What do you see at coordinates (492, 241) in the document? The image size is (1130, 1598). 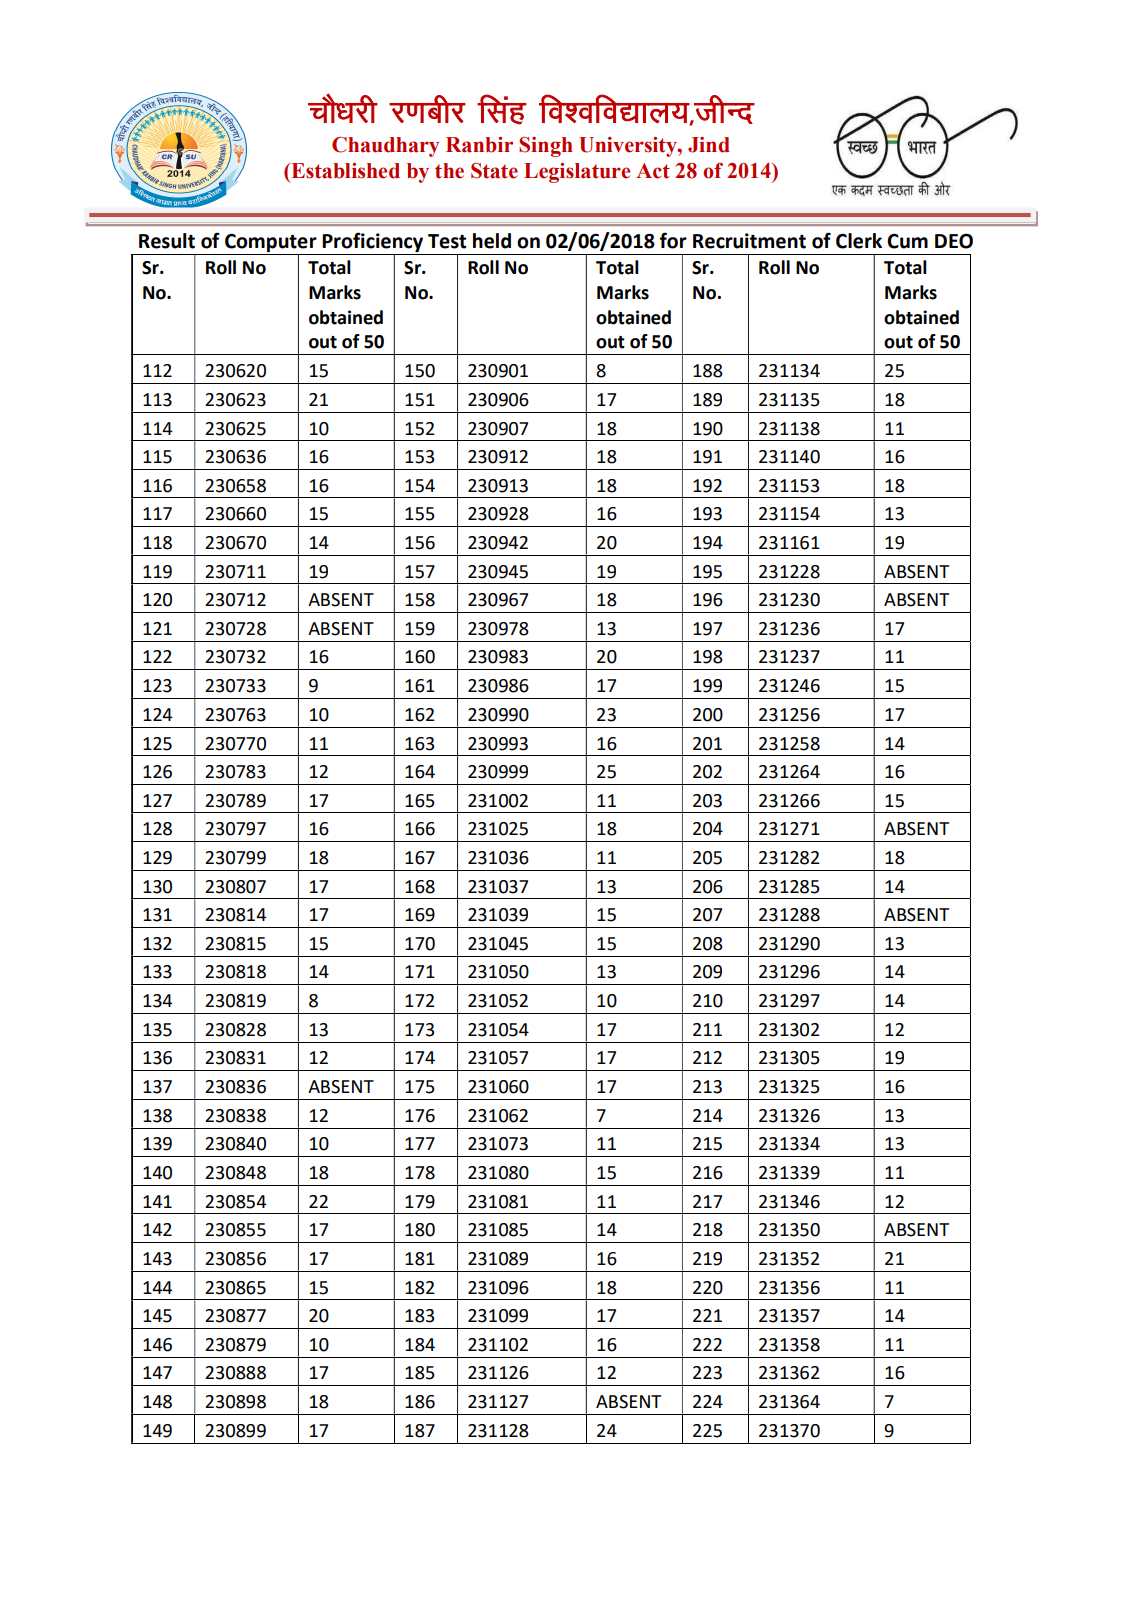 I see `held` at bounding box center [492, 241].
